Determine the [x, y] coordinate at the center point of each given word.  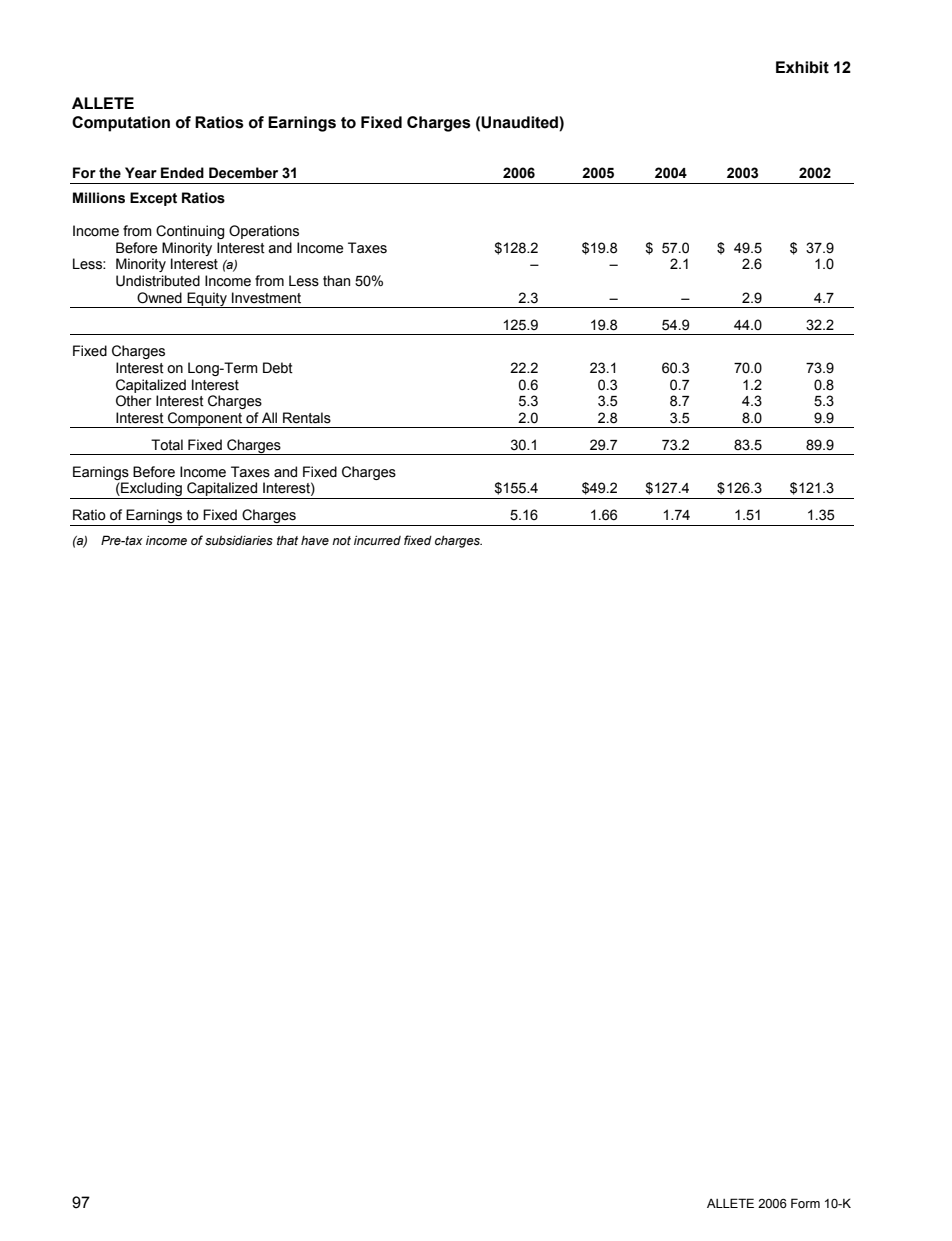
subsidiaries [239, 540]
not [341, 540]
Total [167, 445]
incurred [377, 540]
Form [805, 1203]
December [243, 173]
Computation [121, 124]
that [287, 540]
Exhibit [802, 67]
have [315, 540]
